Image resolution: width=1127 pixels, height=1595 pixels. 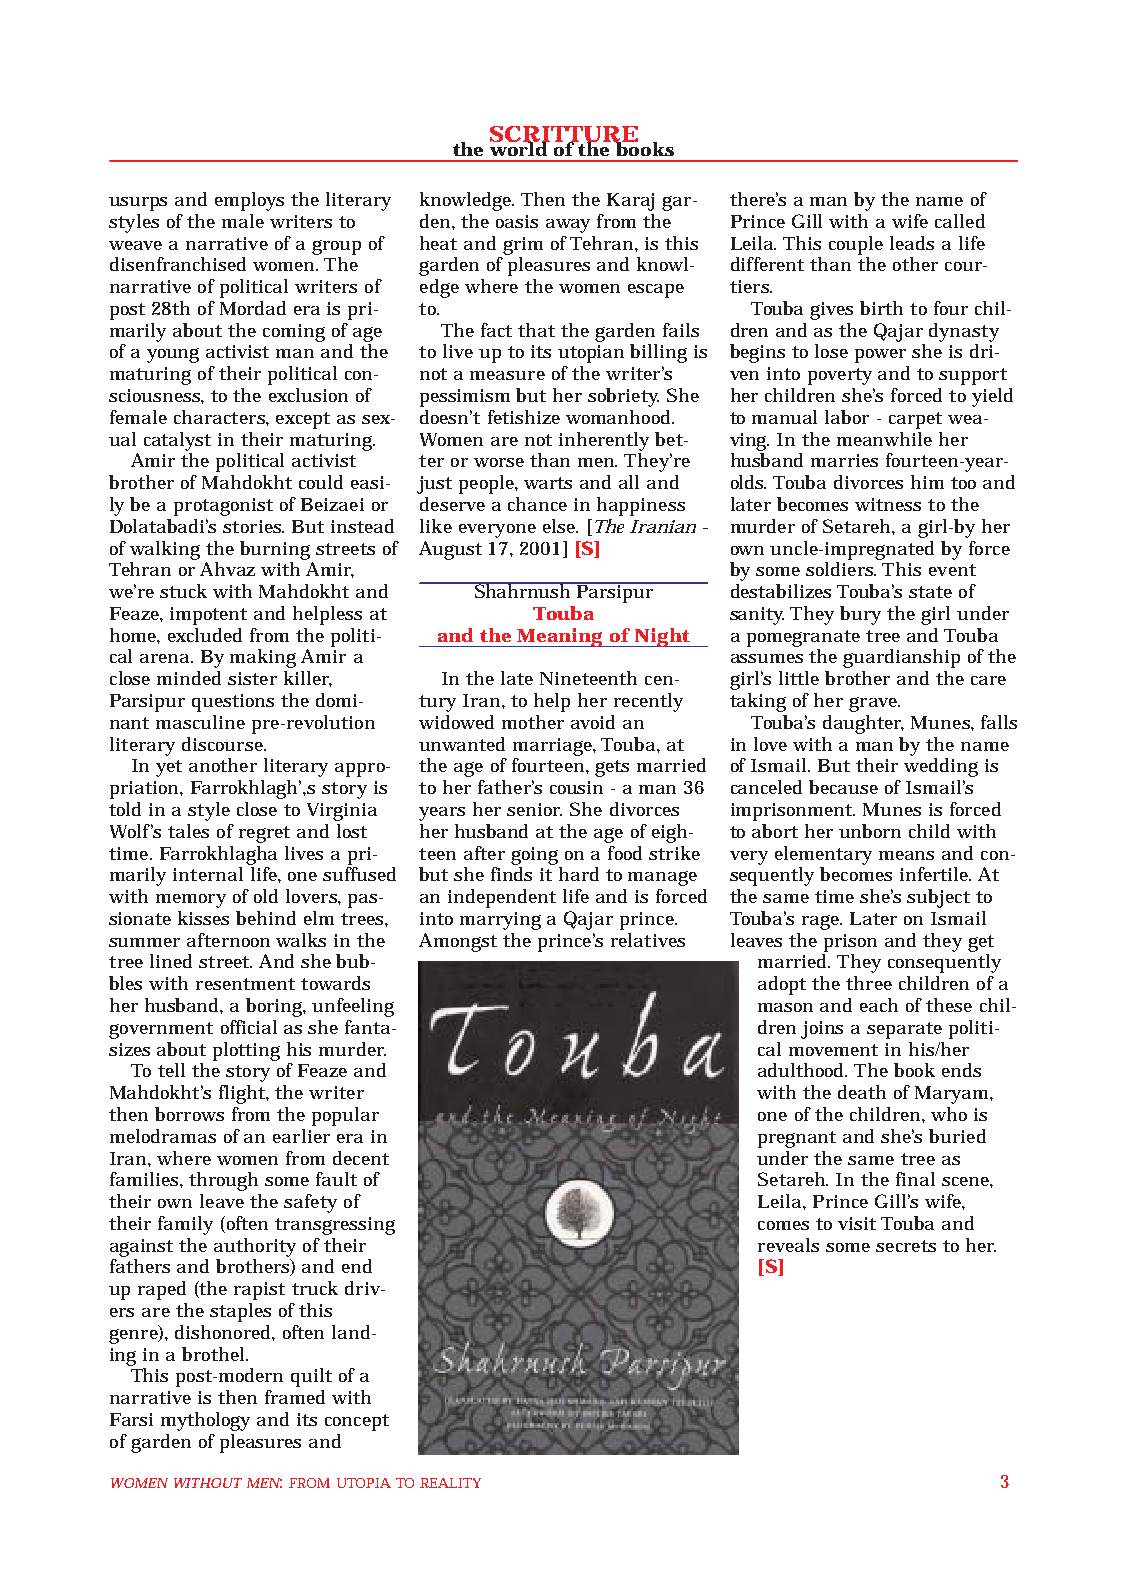 I want to click on employs, so click(x=249, y=201).
